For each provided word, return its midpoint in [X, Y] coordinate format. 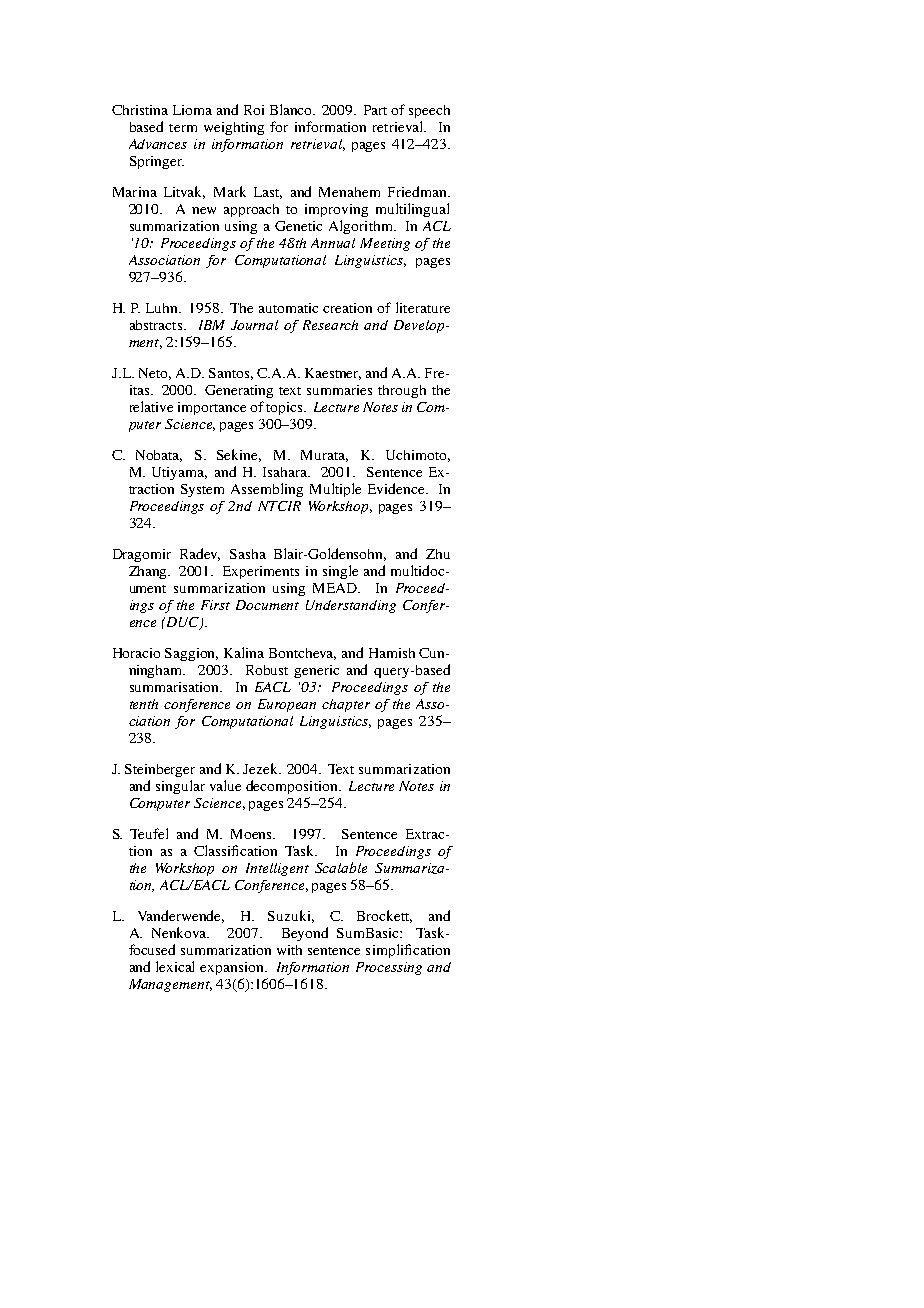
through [402, 391]
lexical [175, 966]
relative [151, 406]
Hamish [392, 653]
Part [375, 110]
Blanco [292, 109]
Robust [267, 670]
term [183, 128]
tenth [144, 704]
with [289, 950]
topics [285, 408]
